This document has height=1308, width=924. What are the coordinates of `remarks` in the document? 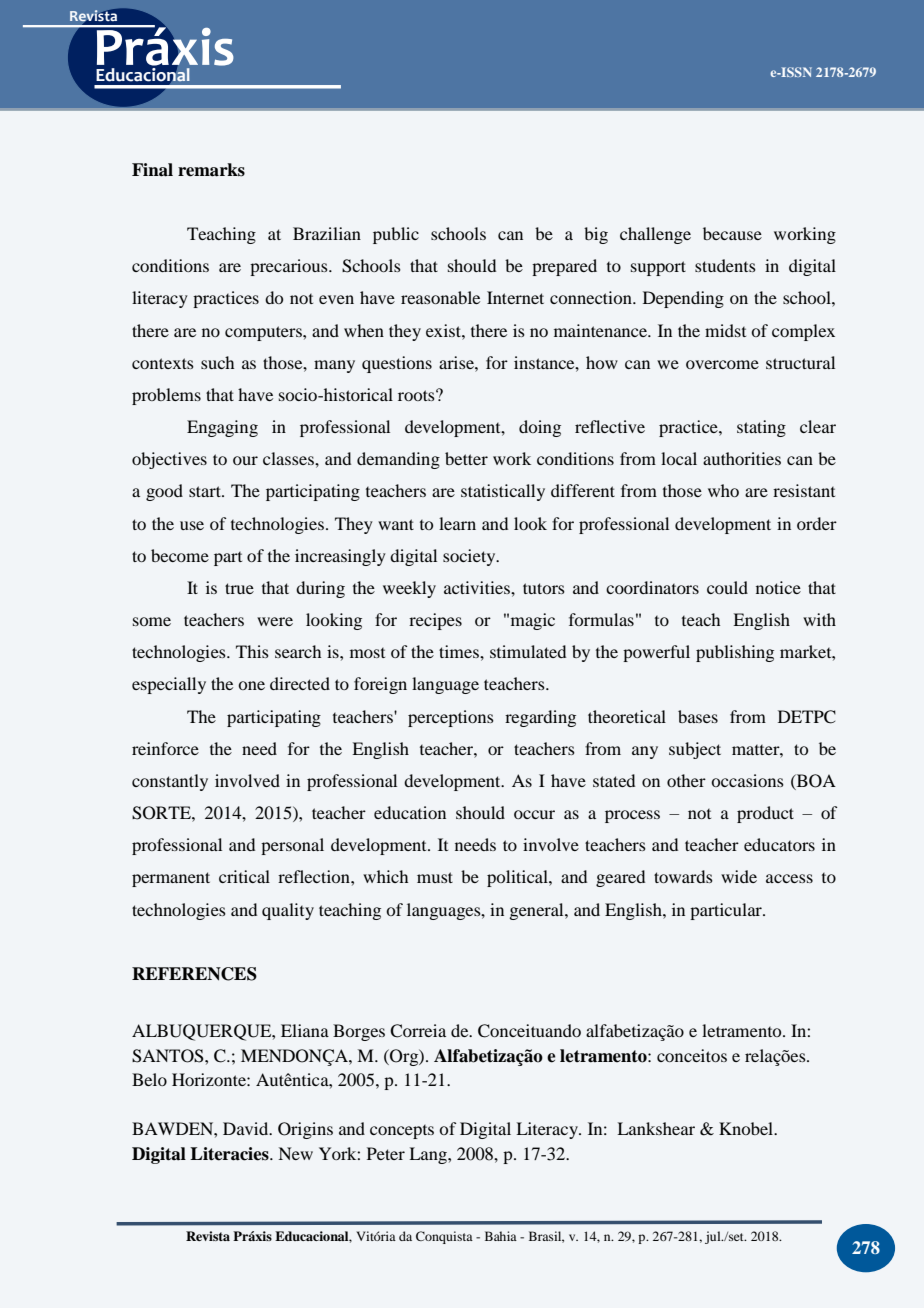 It's located at (211, 170).
